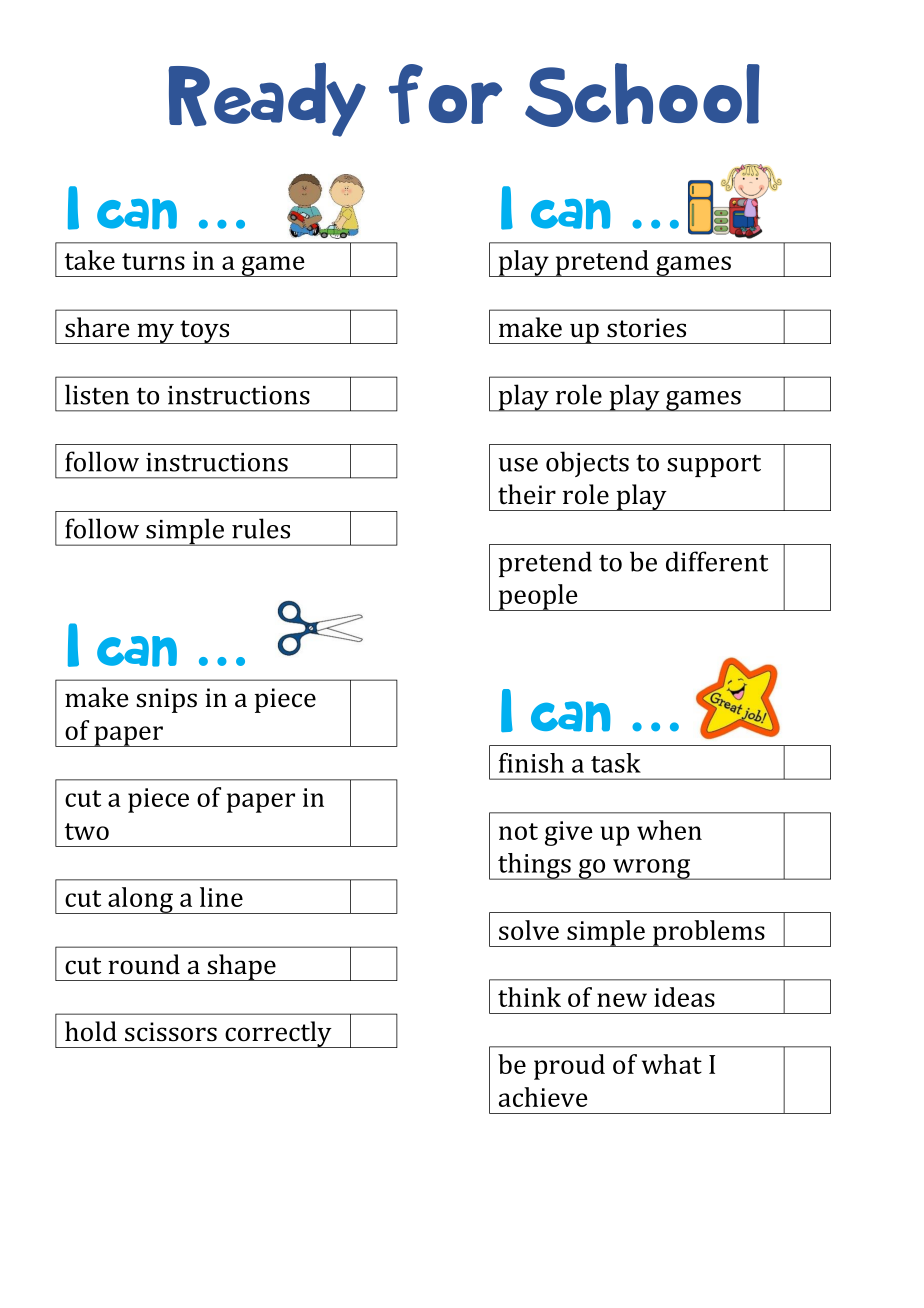  I want to click on scissors, so click(171, 1032).
